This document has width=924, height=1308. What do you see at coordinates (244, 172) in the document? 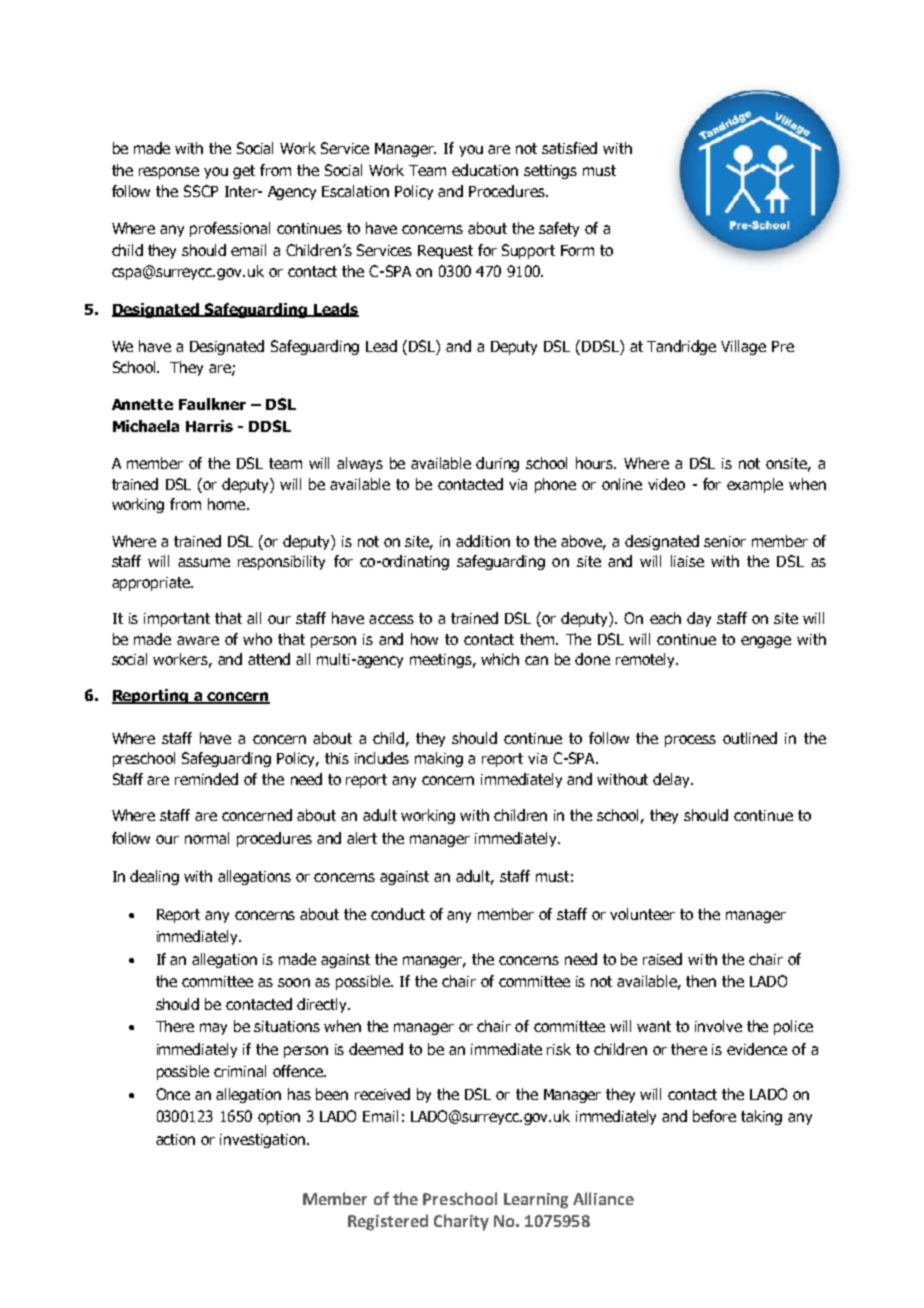
I see `get` at bounding box center [244, 172].
